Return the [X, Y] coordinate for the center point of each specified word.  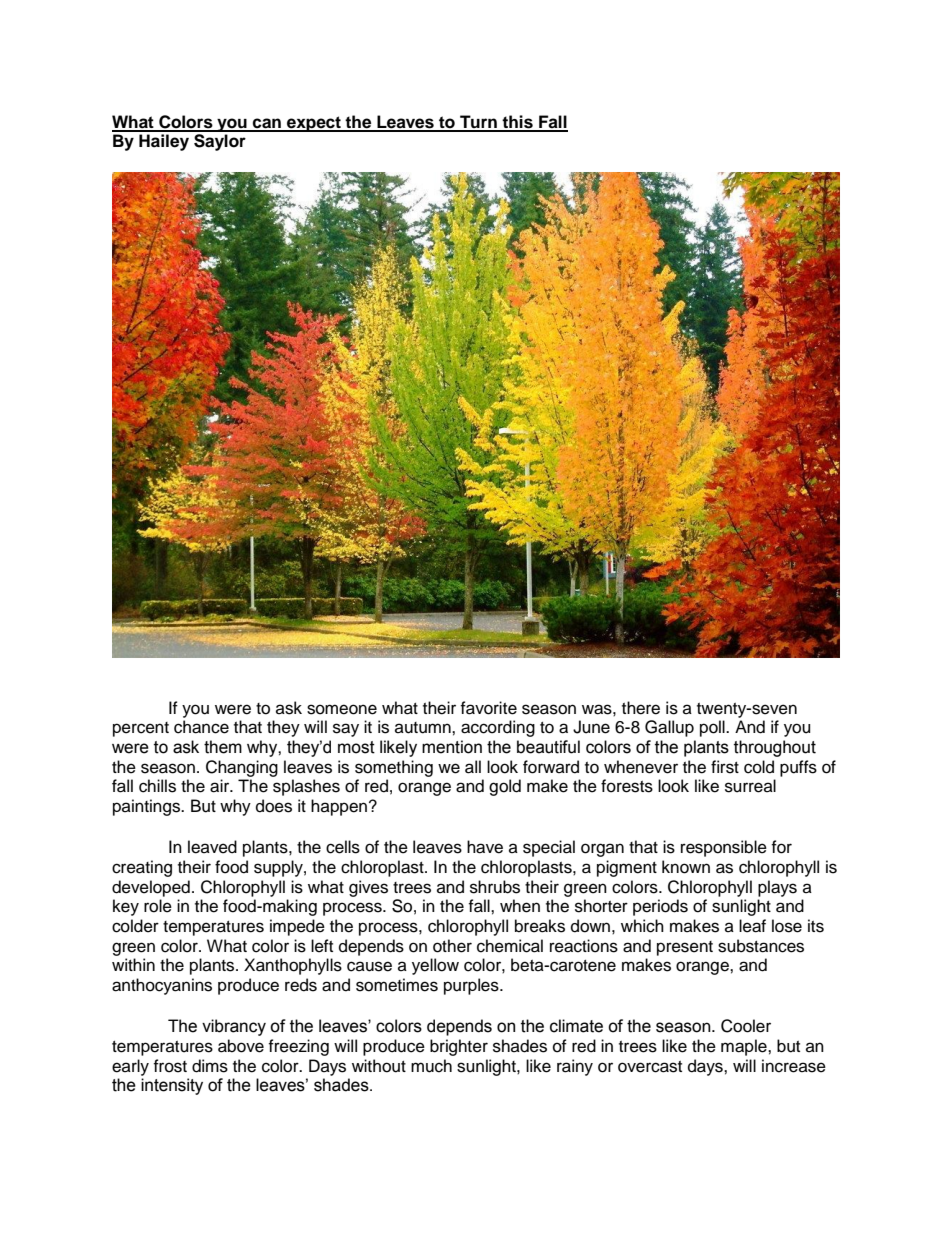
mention [452, 747]
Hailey [164, 142]
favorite [488, 708]
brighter [459, 1047]
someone [342, 709]
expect [314, 124]
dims [210, 1066]
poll [713, 728]
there [641, 708]
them [223, 747]
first [725, 767]
